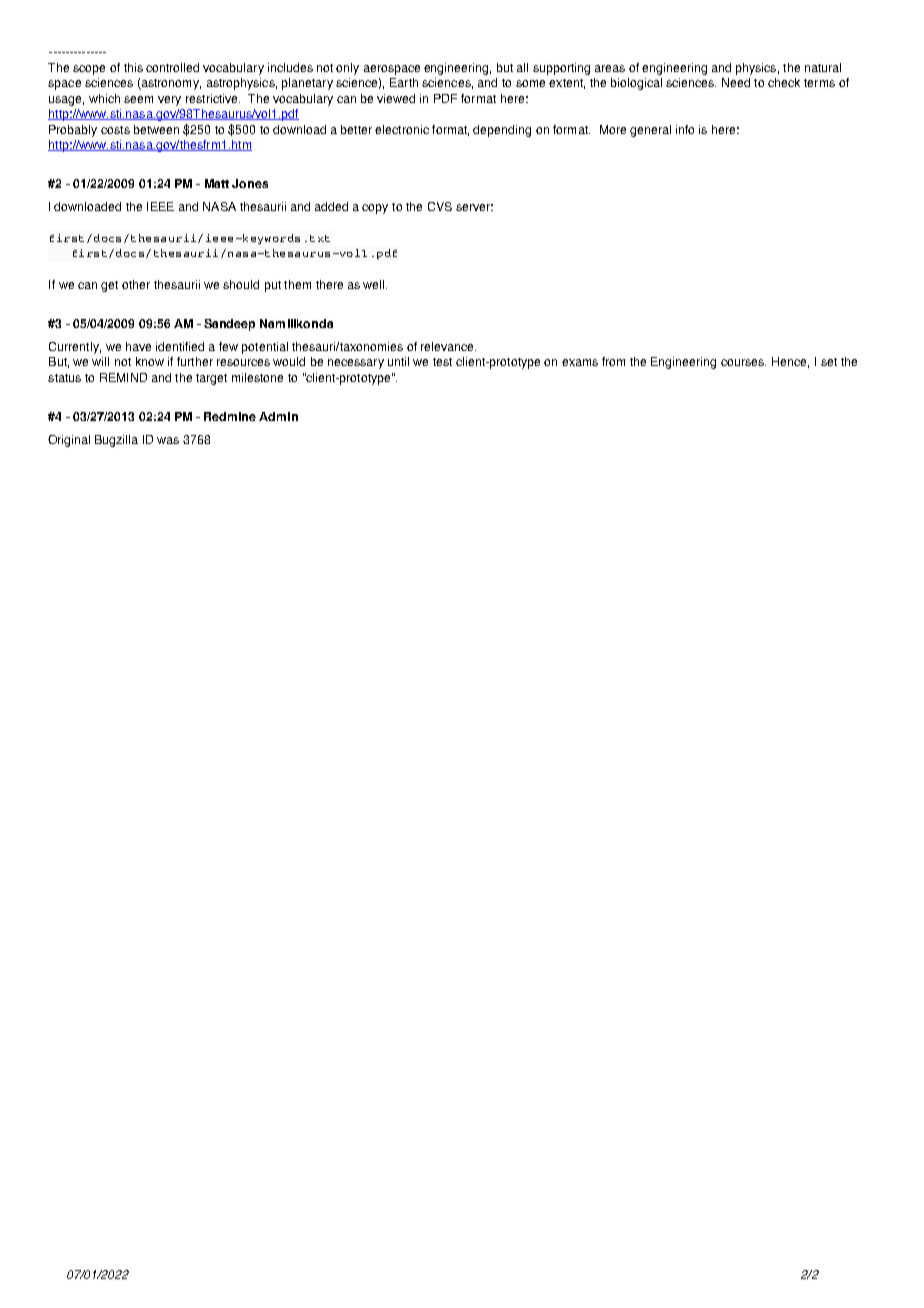  Describe the element at coordinates (168, 440) in the screenshot. I see `was` at that location.
